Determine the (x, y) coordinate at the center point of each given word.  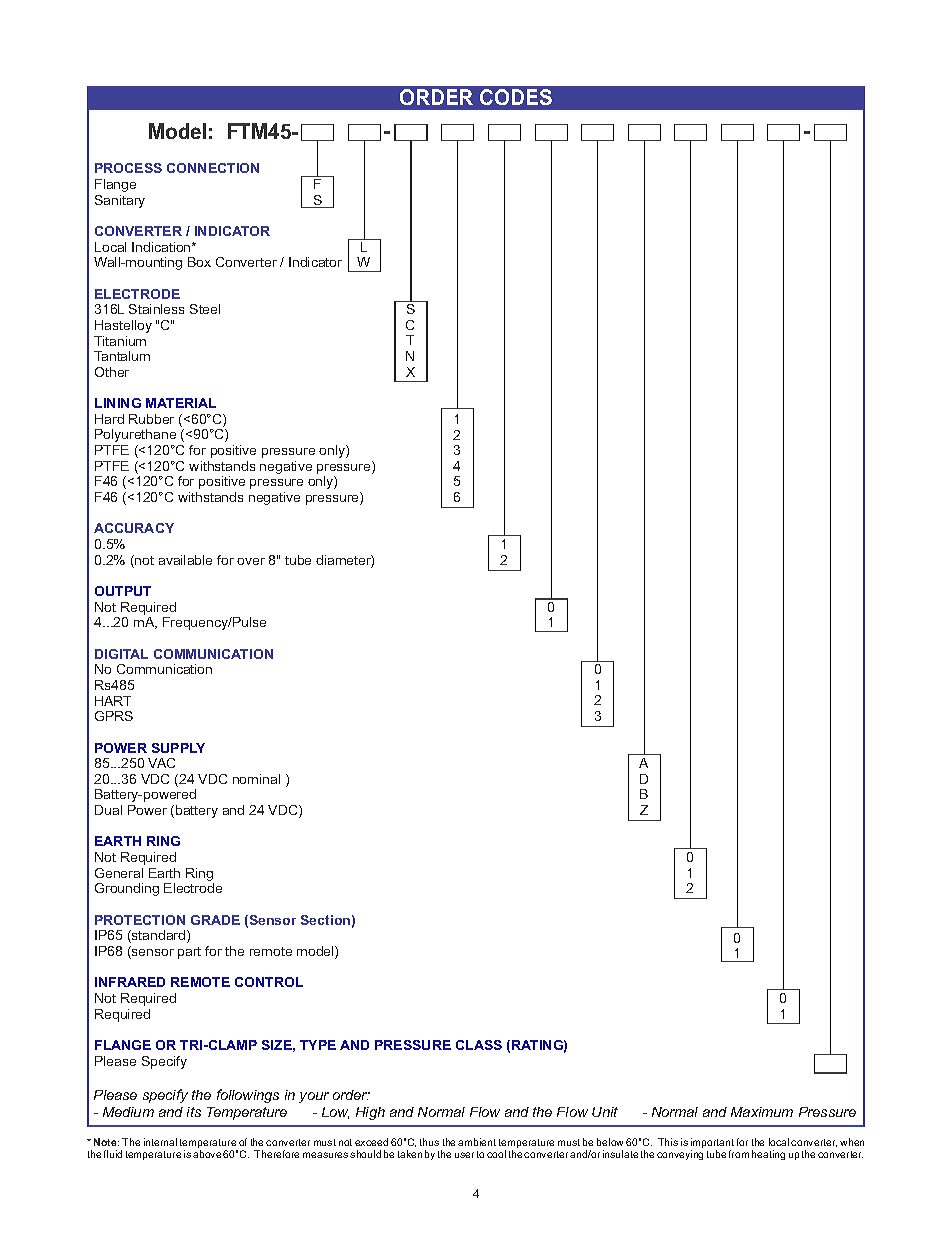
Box (199, 262)
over (251, 561)
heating (768, 1155)
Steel (205, 309)
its (194, 1112)
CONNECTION (213, 168)
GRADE (215, 920)
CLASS (479, 1045)
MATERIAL (181, 403)
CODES (516, 97)
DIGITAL (121, 654)
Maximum (762, 1112)
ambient (477, 1142)
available (185, 560)
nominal (256, 779)
